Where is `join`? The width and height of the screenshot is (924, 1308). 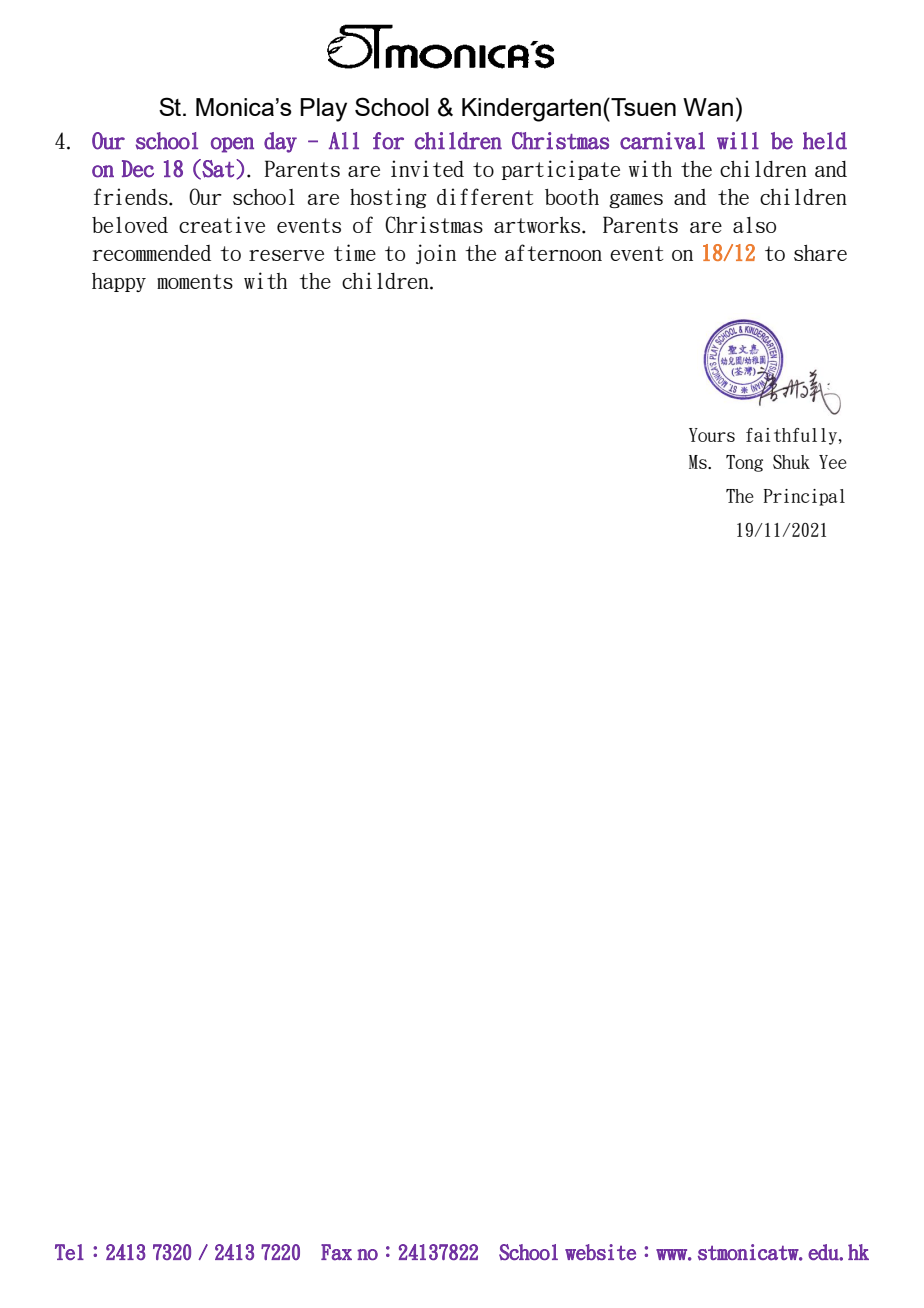
join is located at coordinates (436, 254).
